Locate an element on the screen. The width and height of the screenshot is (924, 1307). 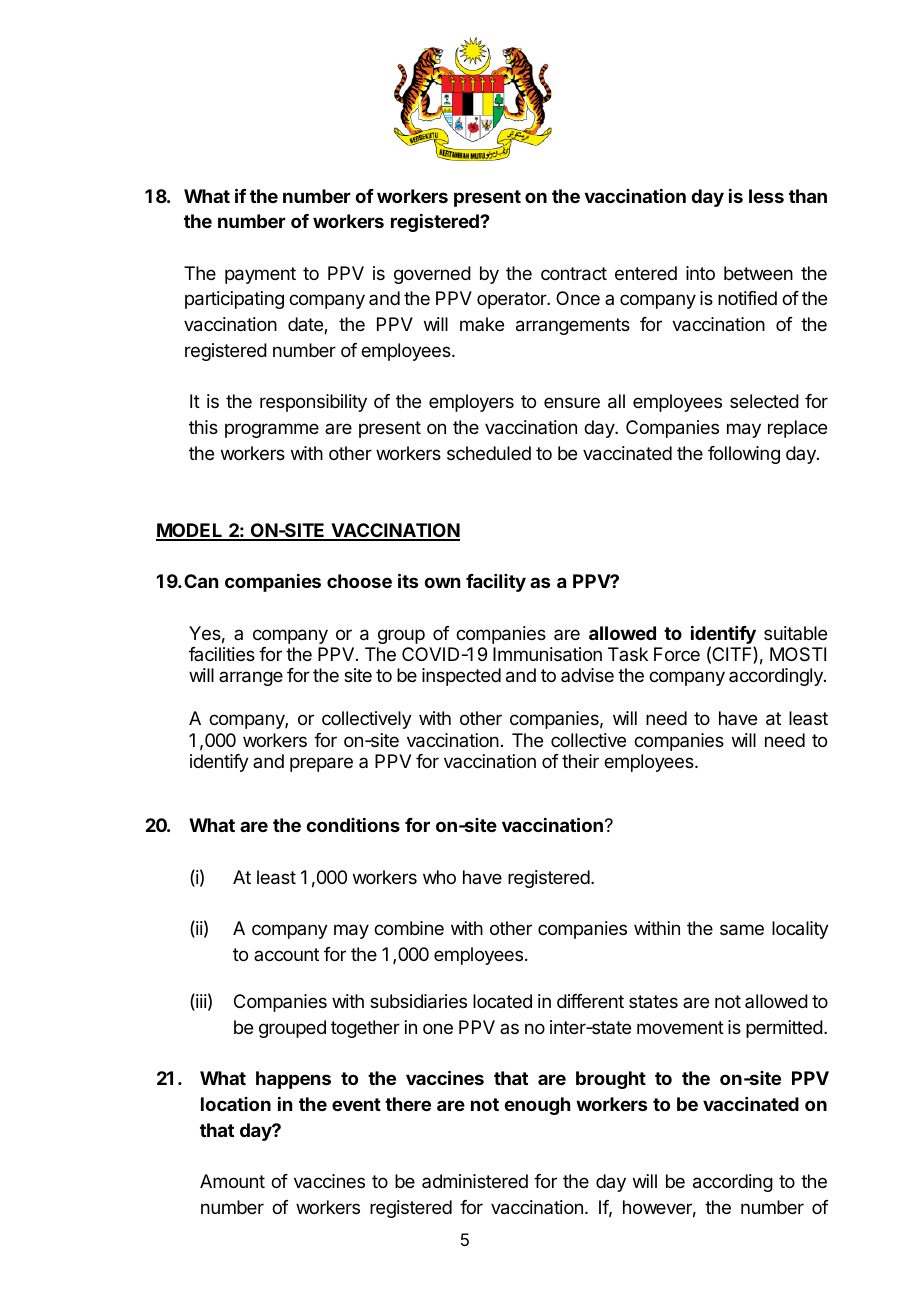
inspected is located at coordinates (461, 677).
